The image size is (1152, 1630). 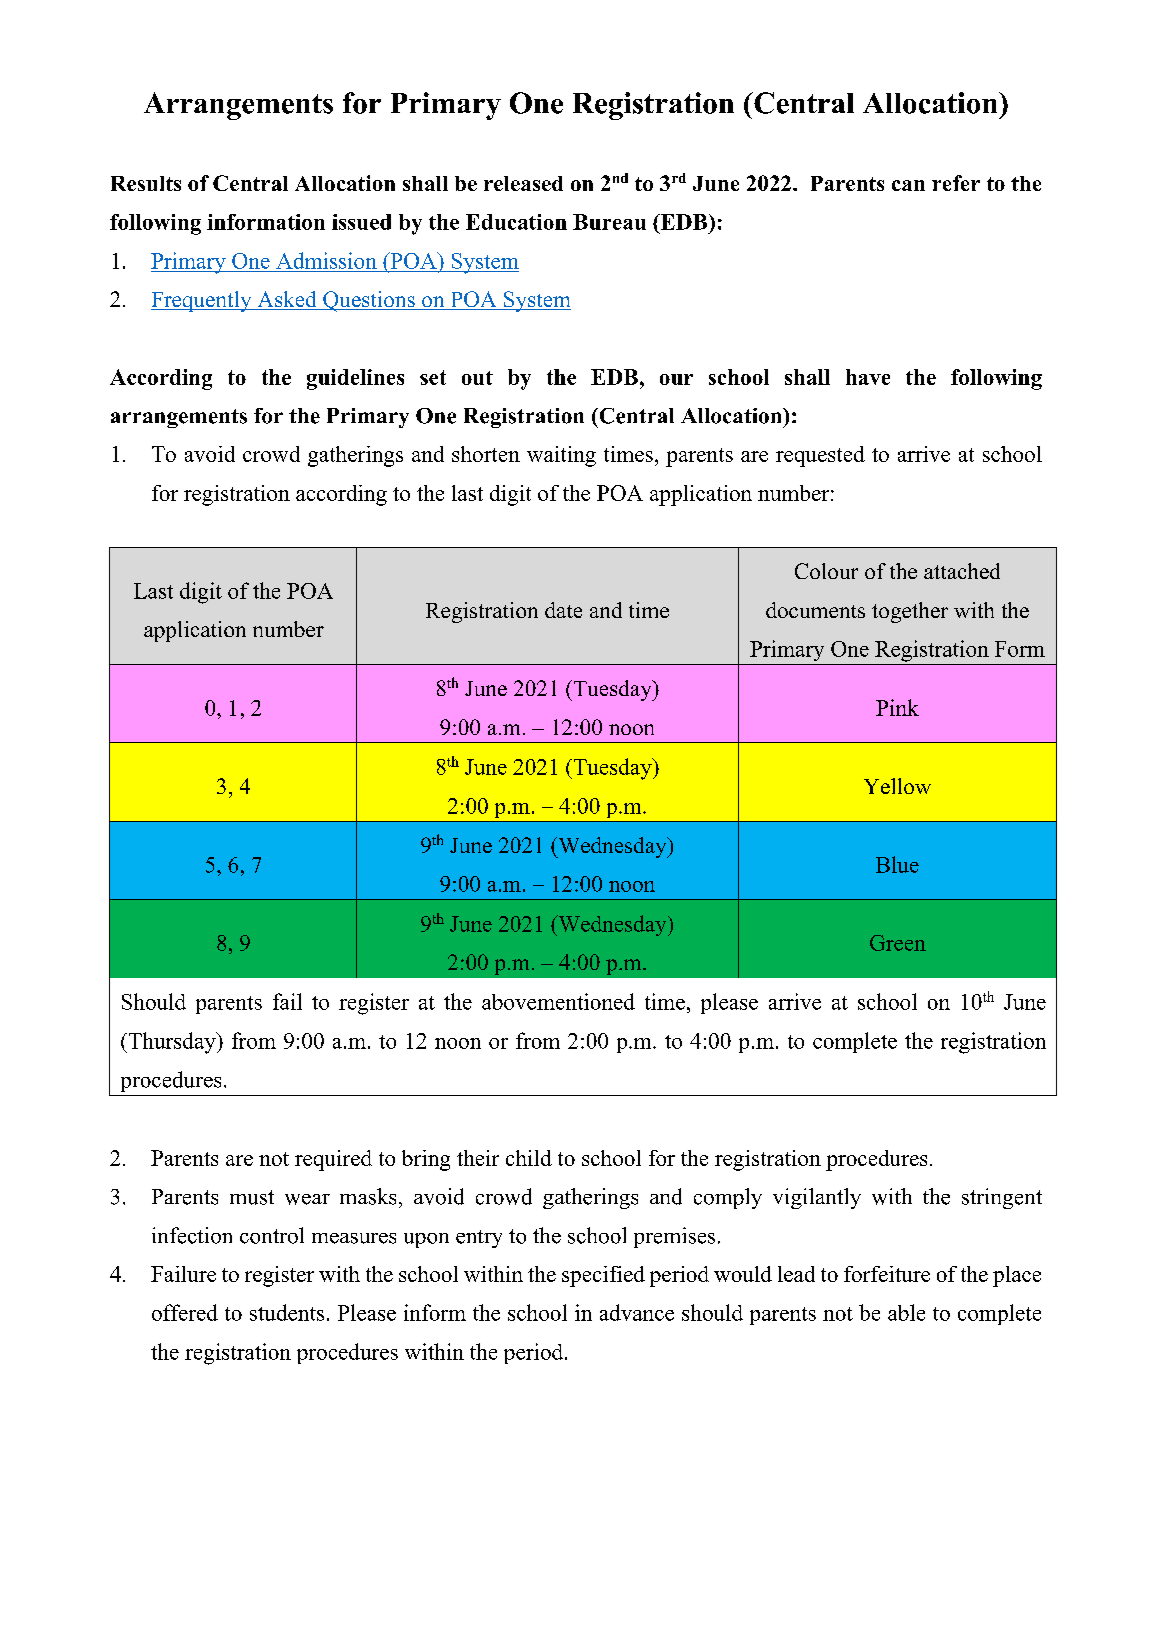 What do you see at coordinates (287, 1312) in the document?
I see `students` at bounding box center [287, 1312].
